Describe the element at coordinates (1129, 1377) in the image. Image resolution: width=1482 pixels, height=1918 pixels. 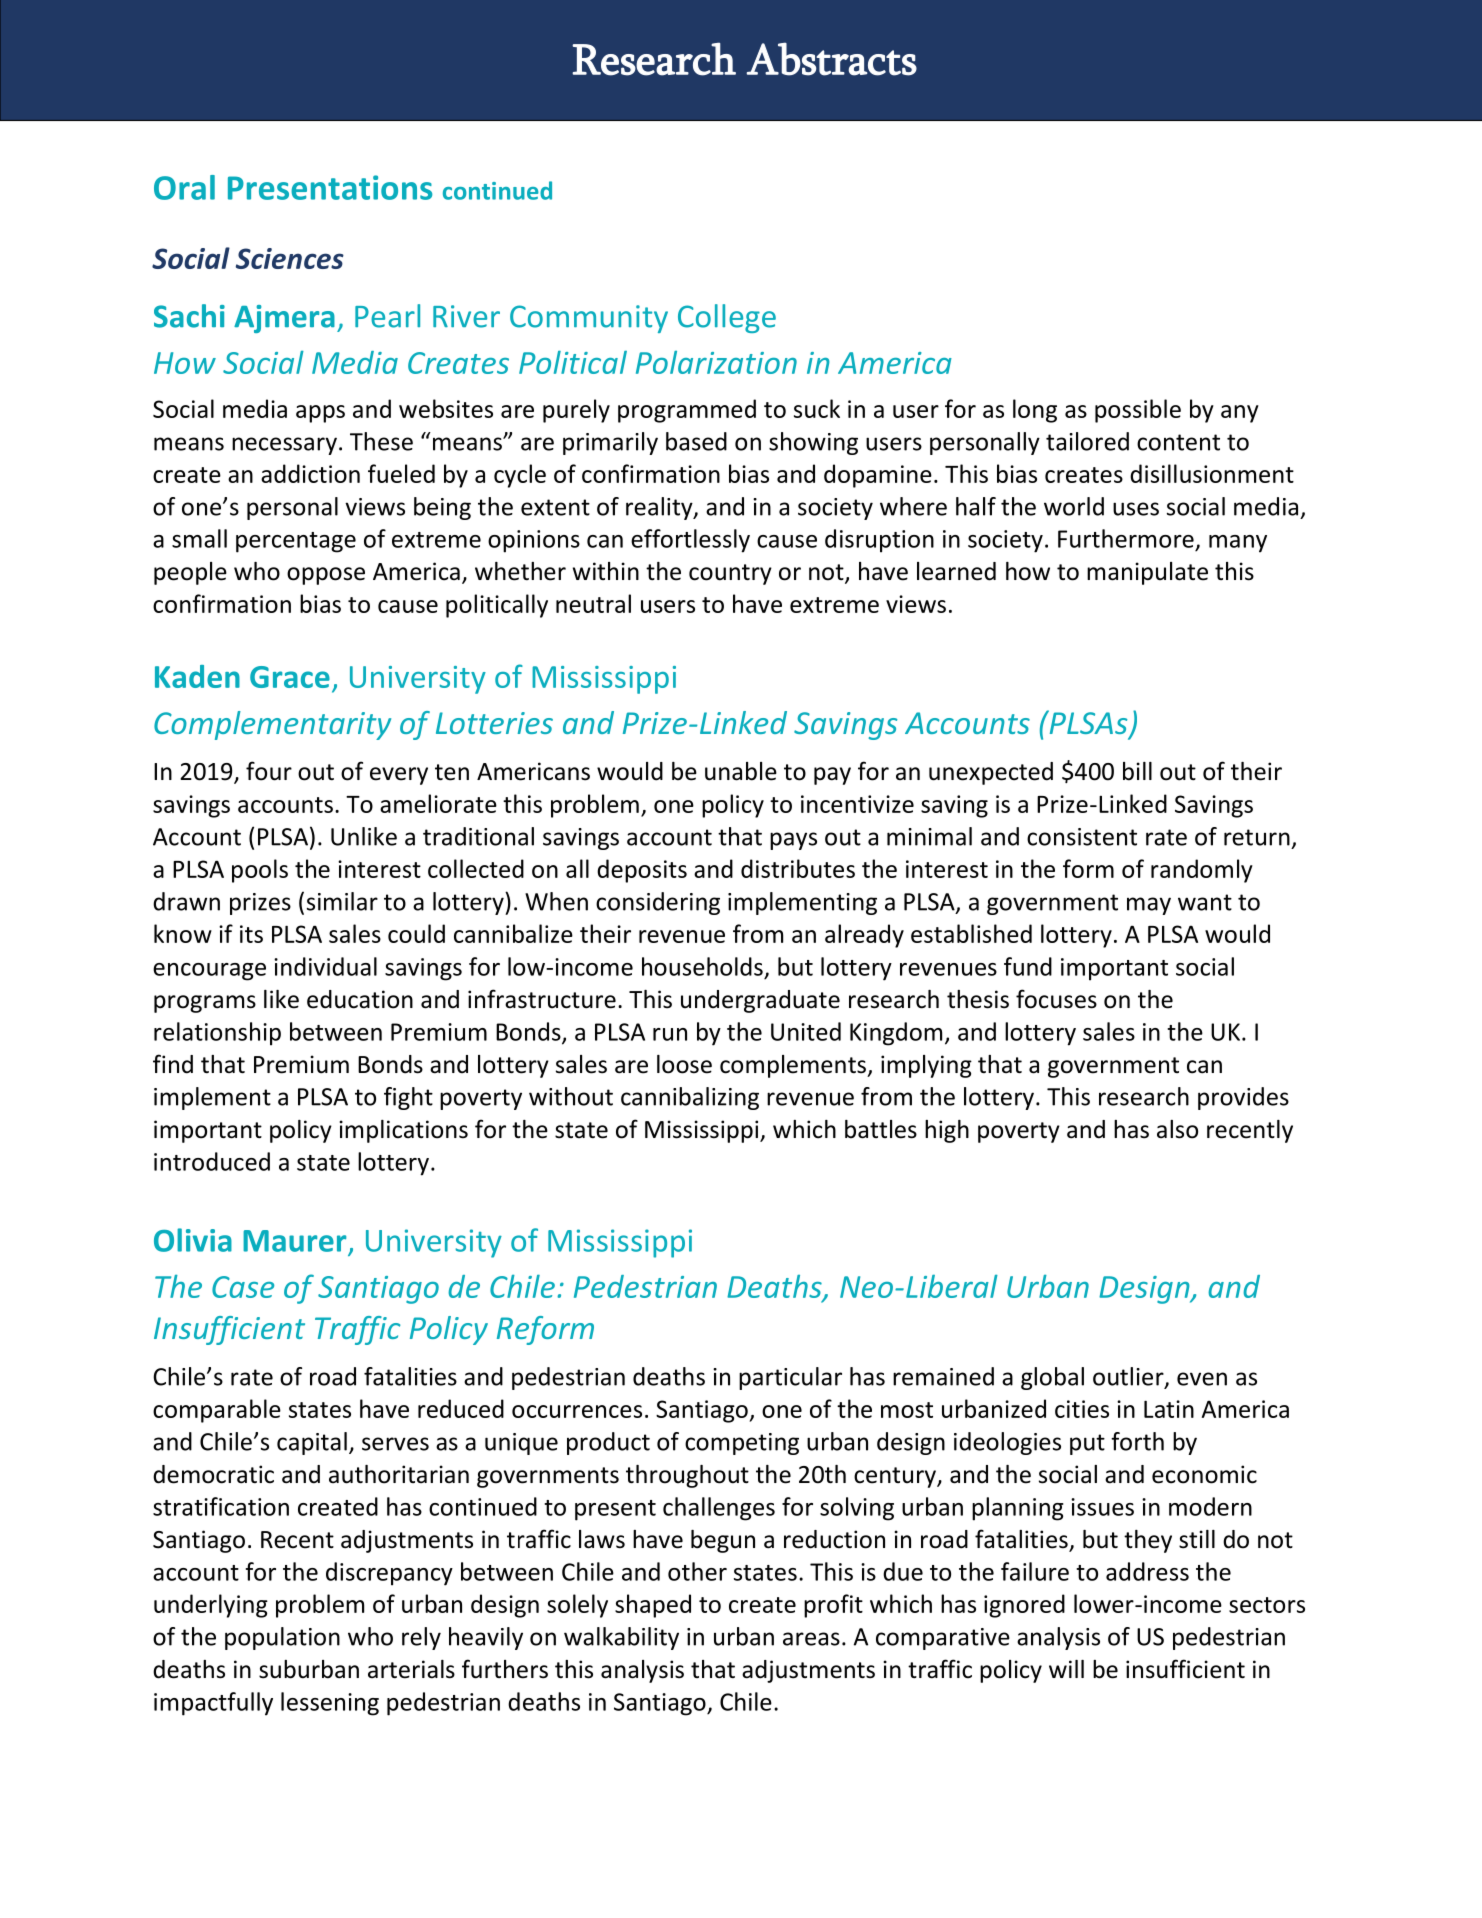
I see `outlier` at that location.
